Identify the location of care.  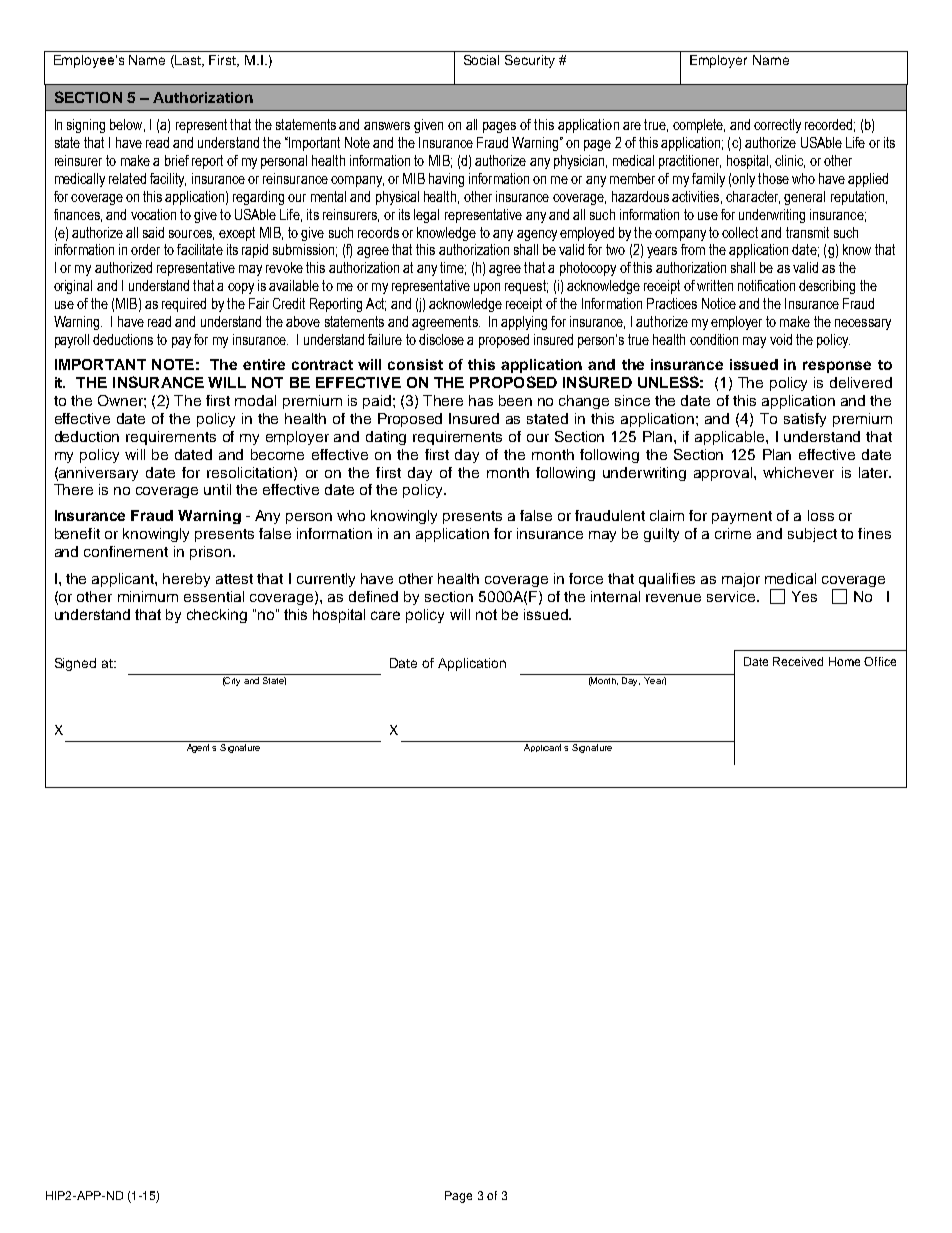
(385, 615).
